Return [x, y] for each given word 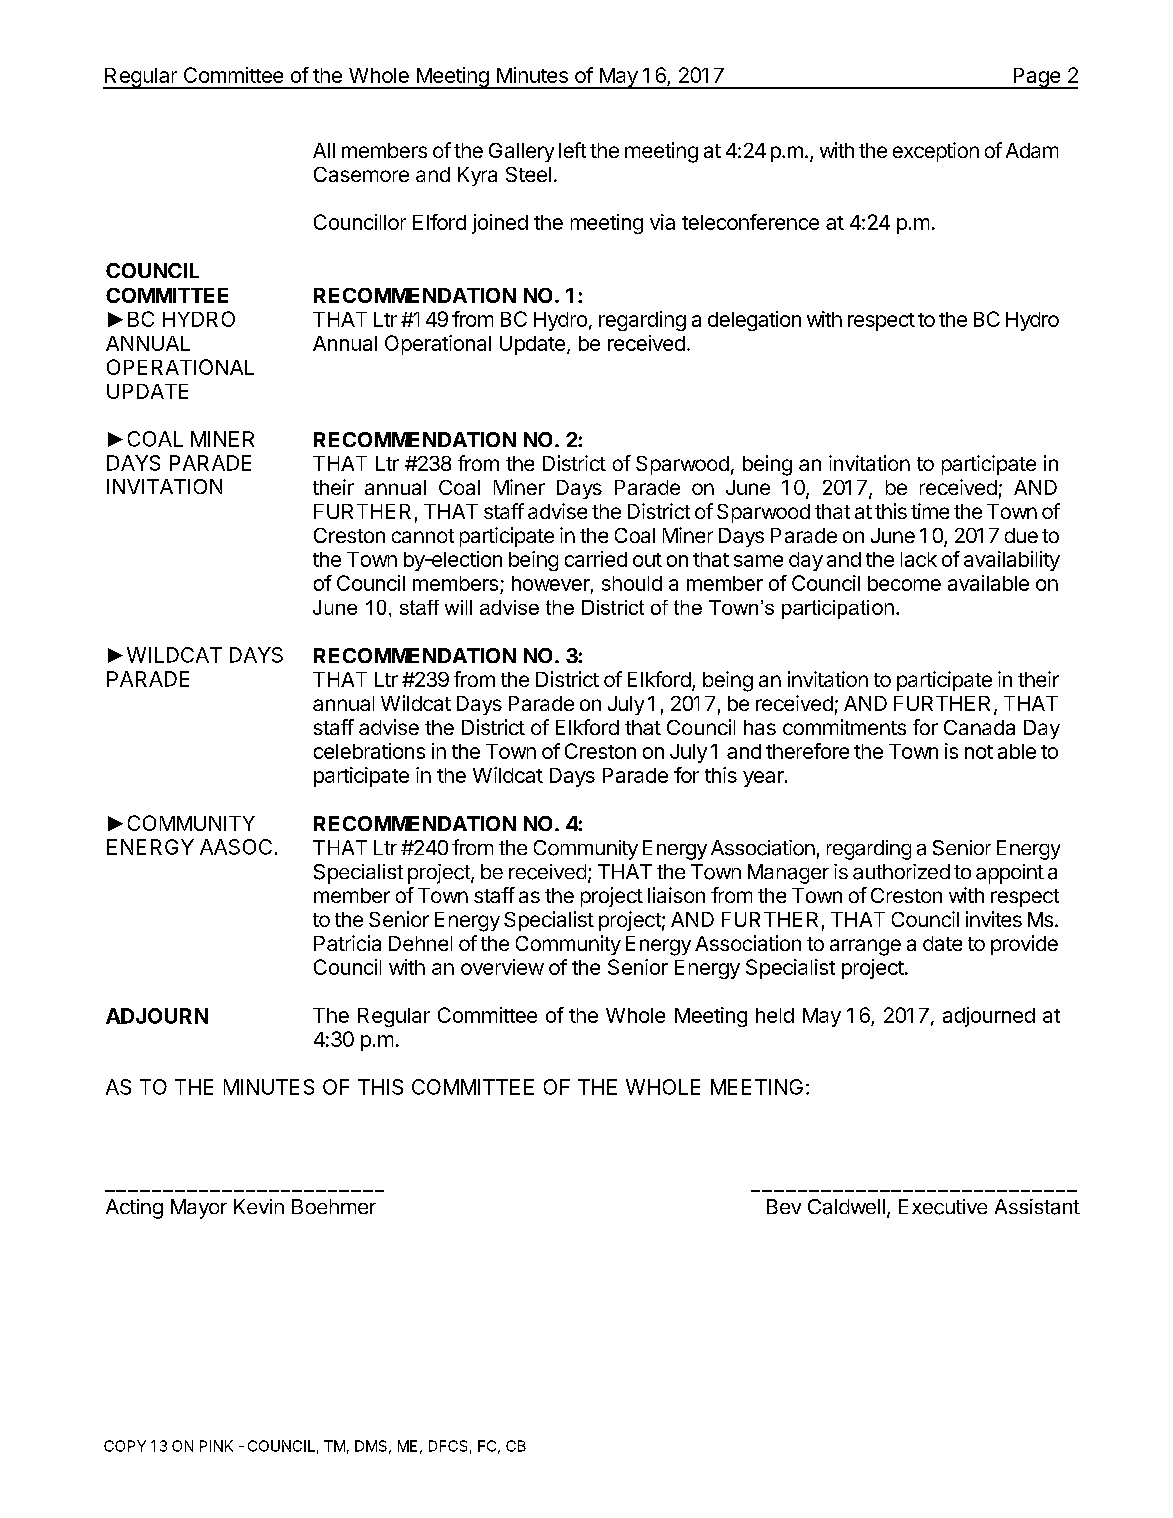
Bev [784, 1206]
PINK [216, 1446]
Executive [943, 1207]
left [572, 150]
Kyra [477, 176]
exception [936, 152]
